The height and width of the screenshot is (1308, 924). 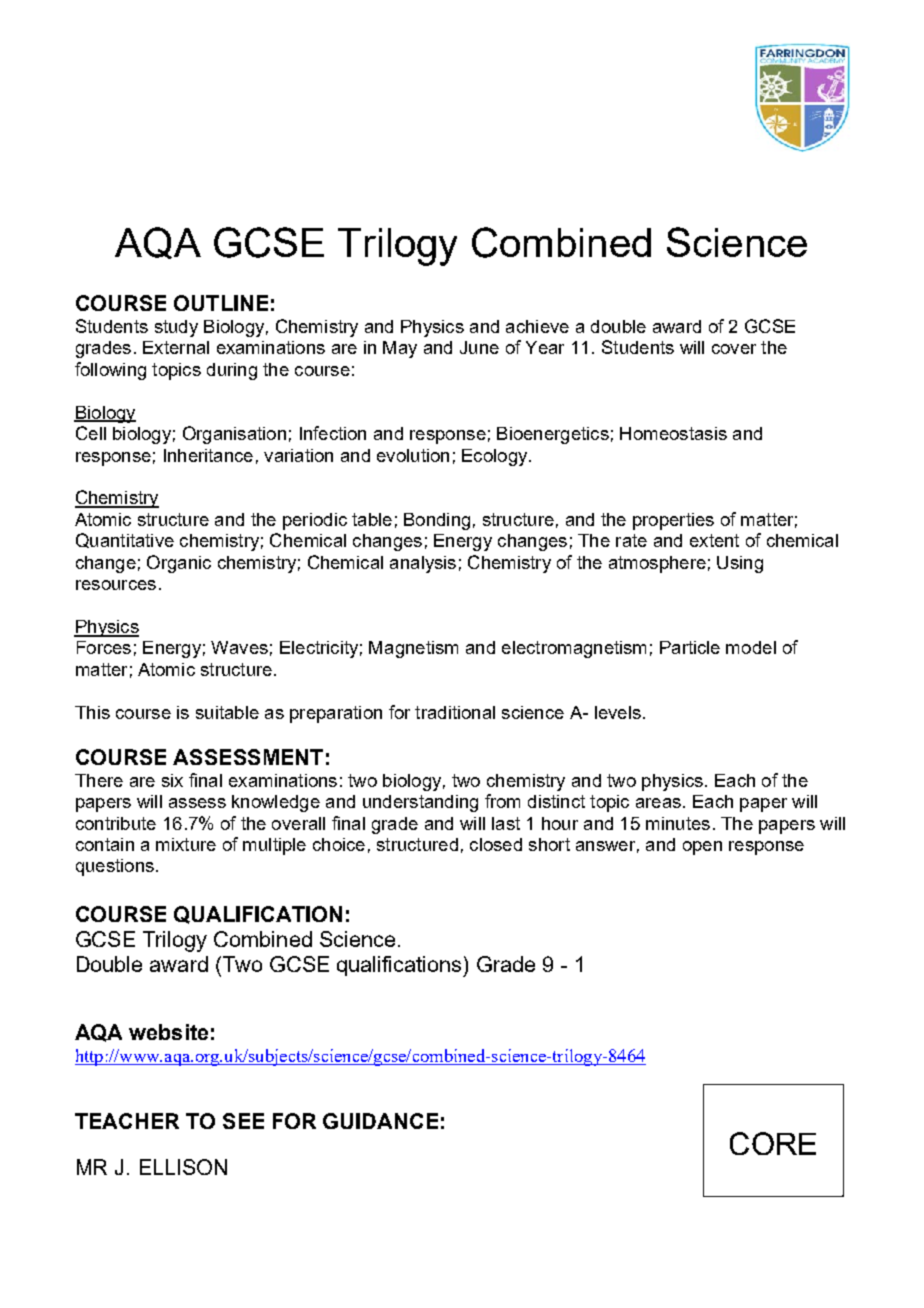 I want to click on six, so click(x=172, y=780).
